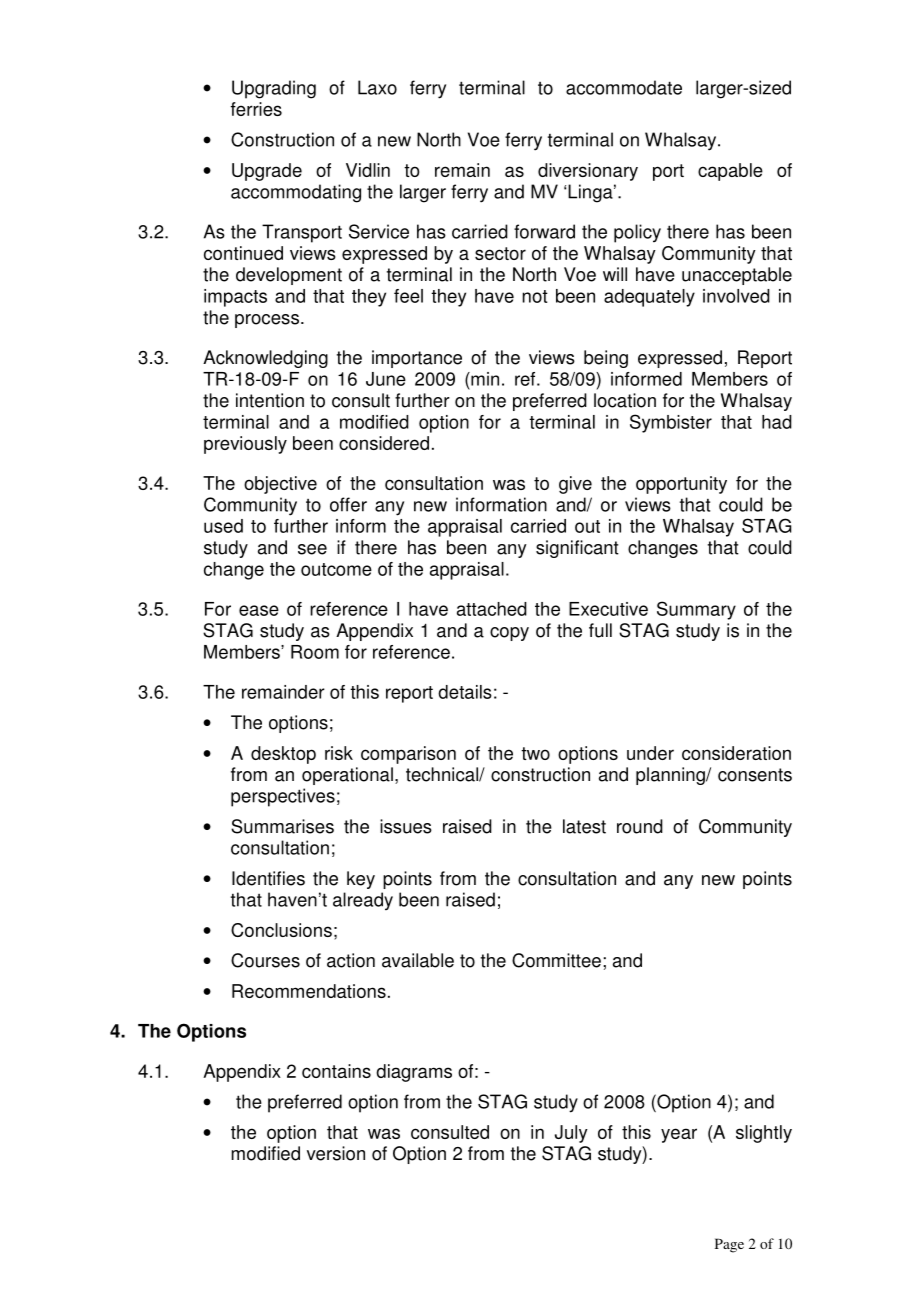 This screenshot has width=924, height=1308. What do you see at coordinates (575, 485) in the screenshot?
I see `give` at bounding box center [575, 485].
